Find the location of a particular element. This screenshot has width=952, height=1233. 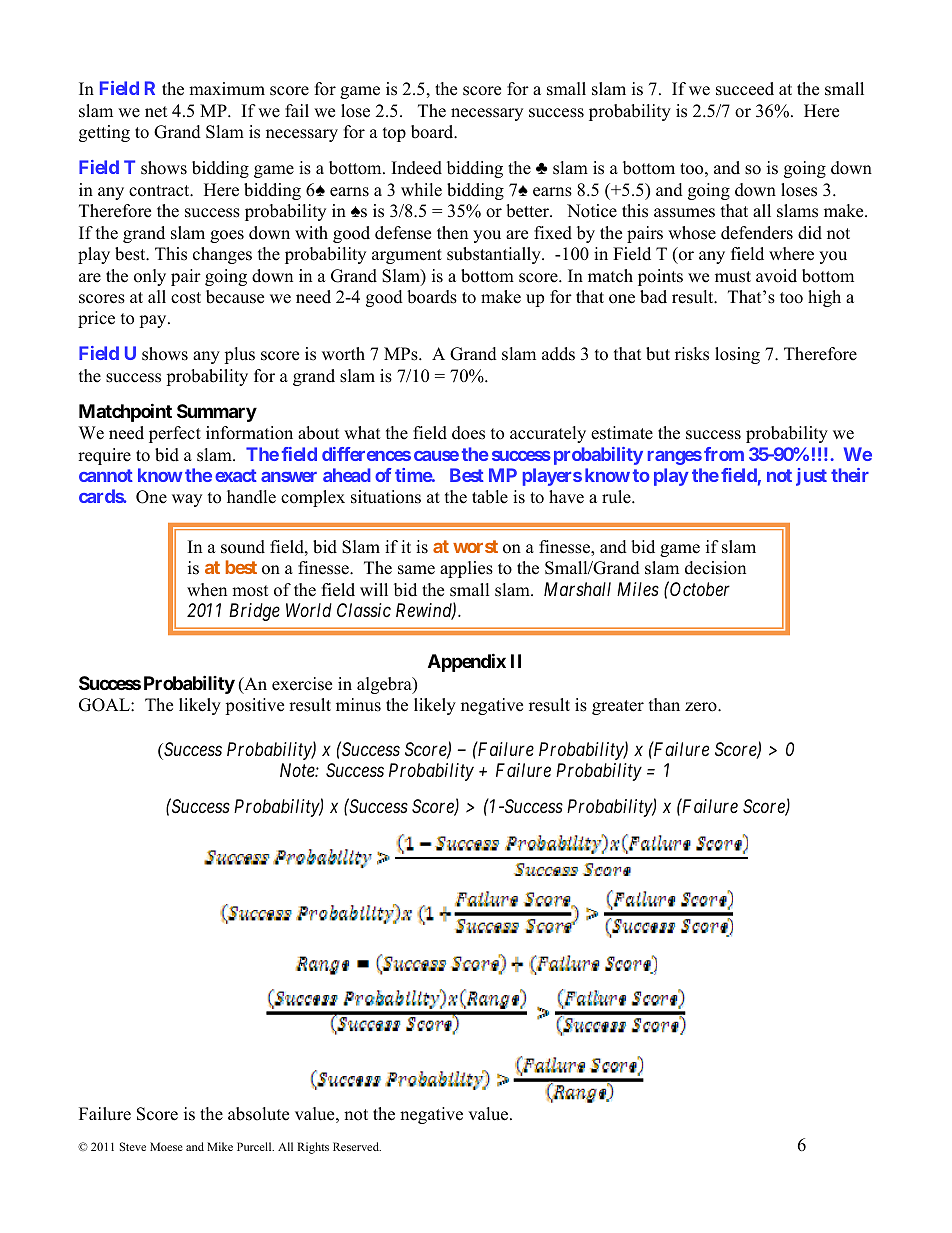

decision is located at coordinates (715, 568).
